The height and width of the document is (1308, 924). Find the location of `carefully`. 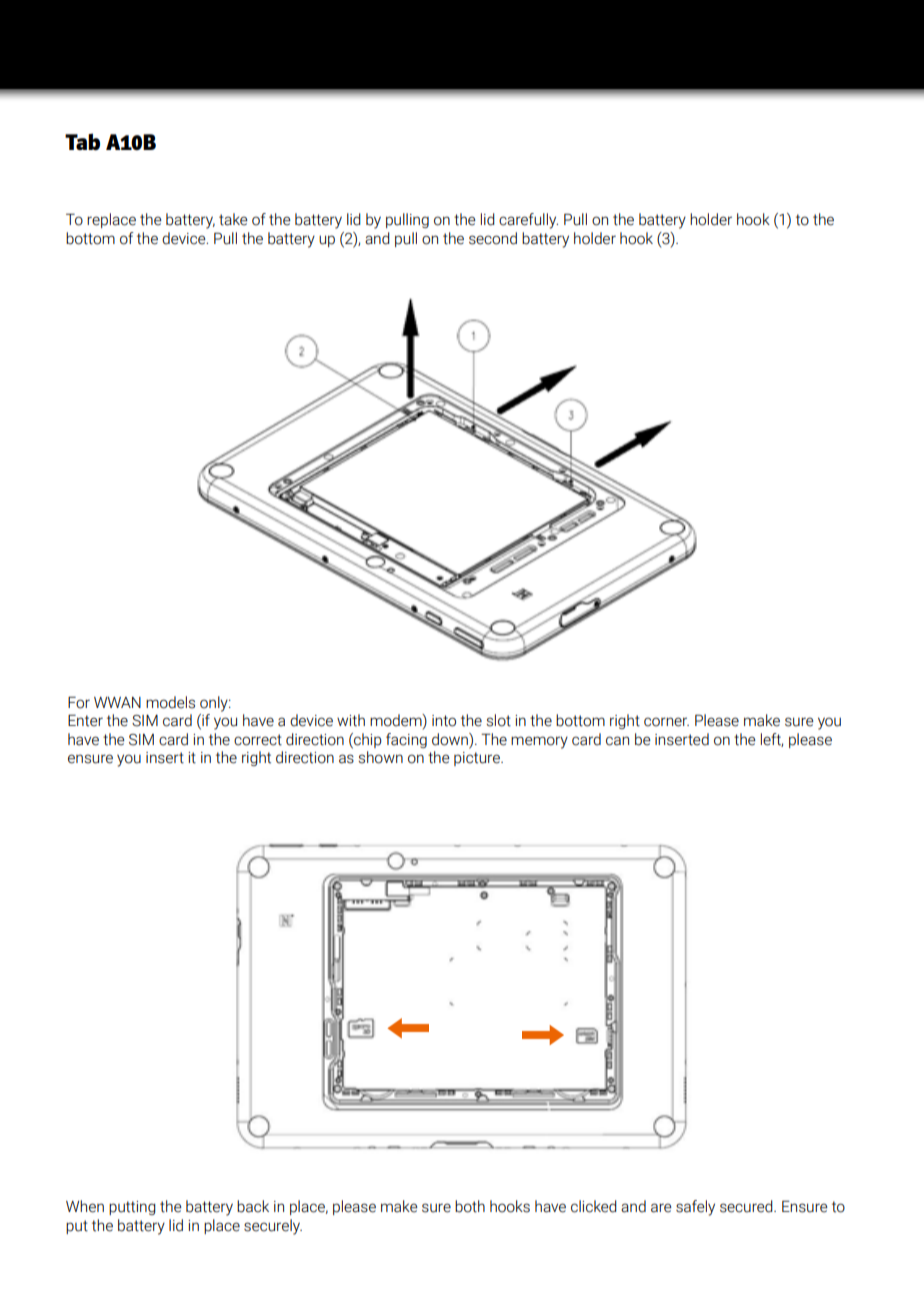

carefully is located at coordinates (528, 221).
